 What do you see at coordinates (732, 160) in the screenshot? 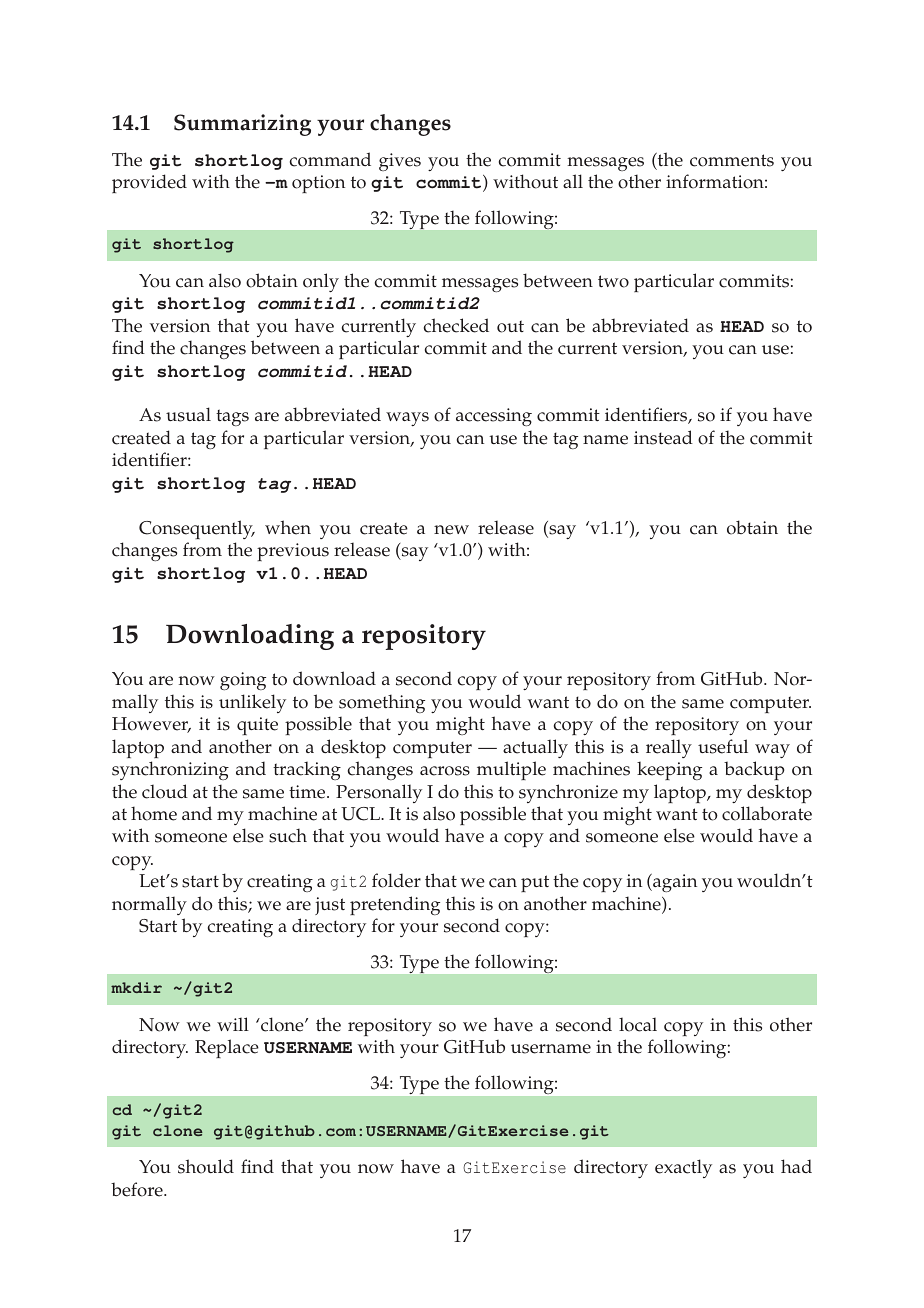
I see `comments` at bounding box center [732, 160].
